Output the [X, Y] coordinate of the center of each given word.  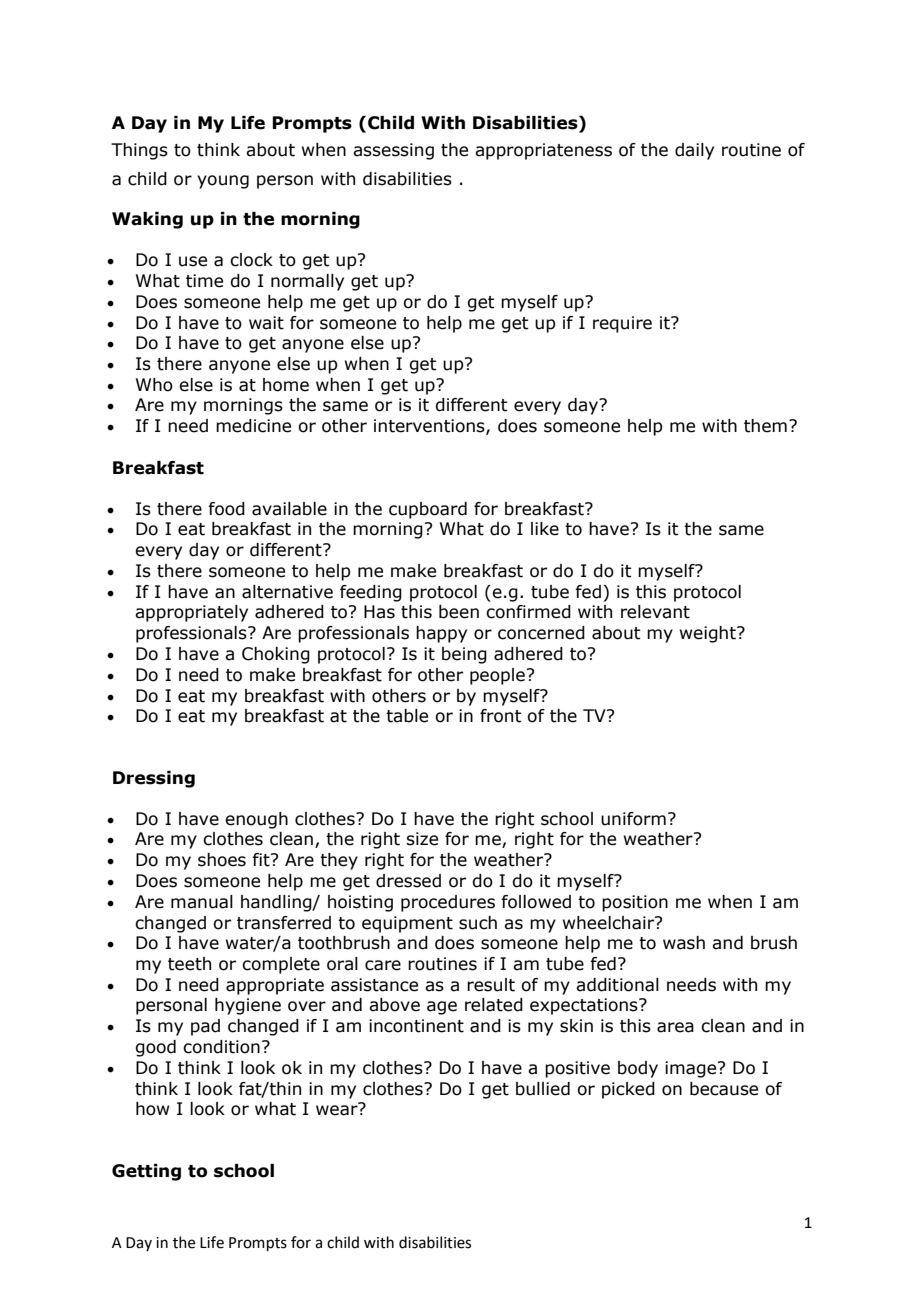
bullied [543, 1089]
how [153, 1109]
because [724, 1089]
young [223, 182]
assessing [393, 151]
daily [694, 151]
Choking [276, 655]
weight [709, 634]
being [464, 655]
